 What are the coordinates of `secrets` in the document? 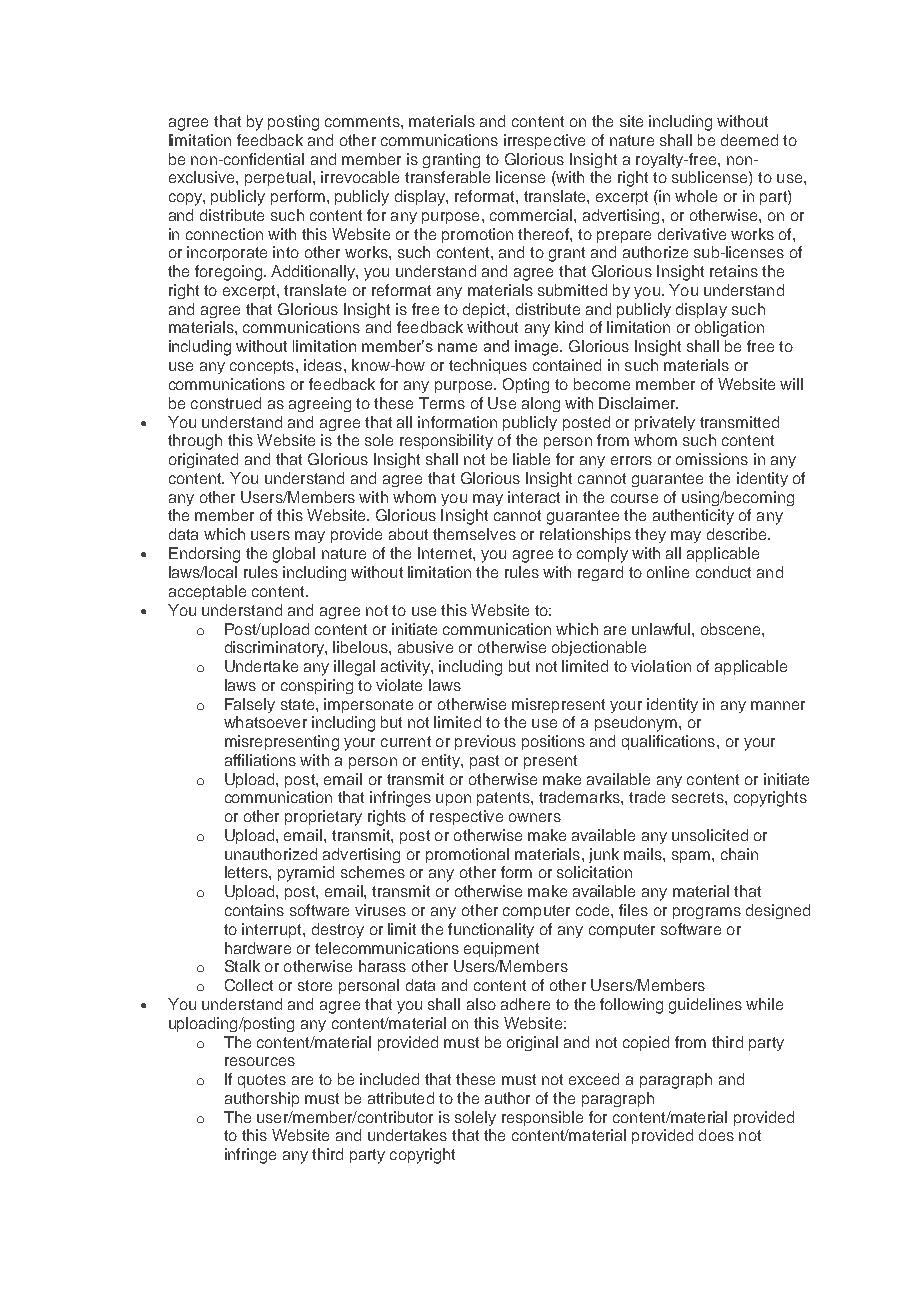 It's located at (699, 797).
